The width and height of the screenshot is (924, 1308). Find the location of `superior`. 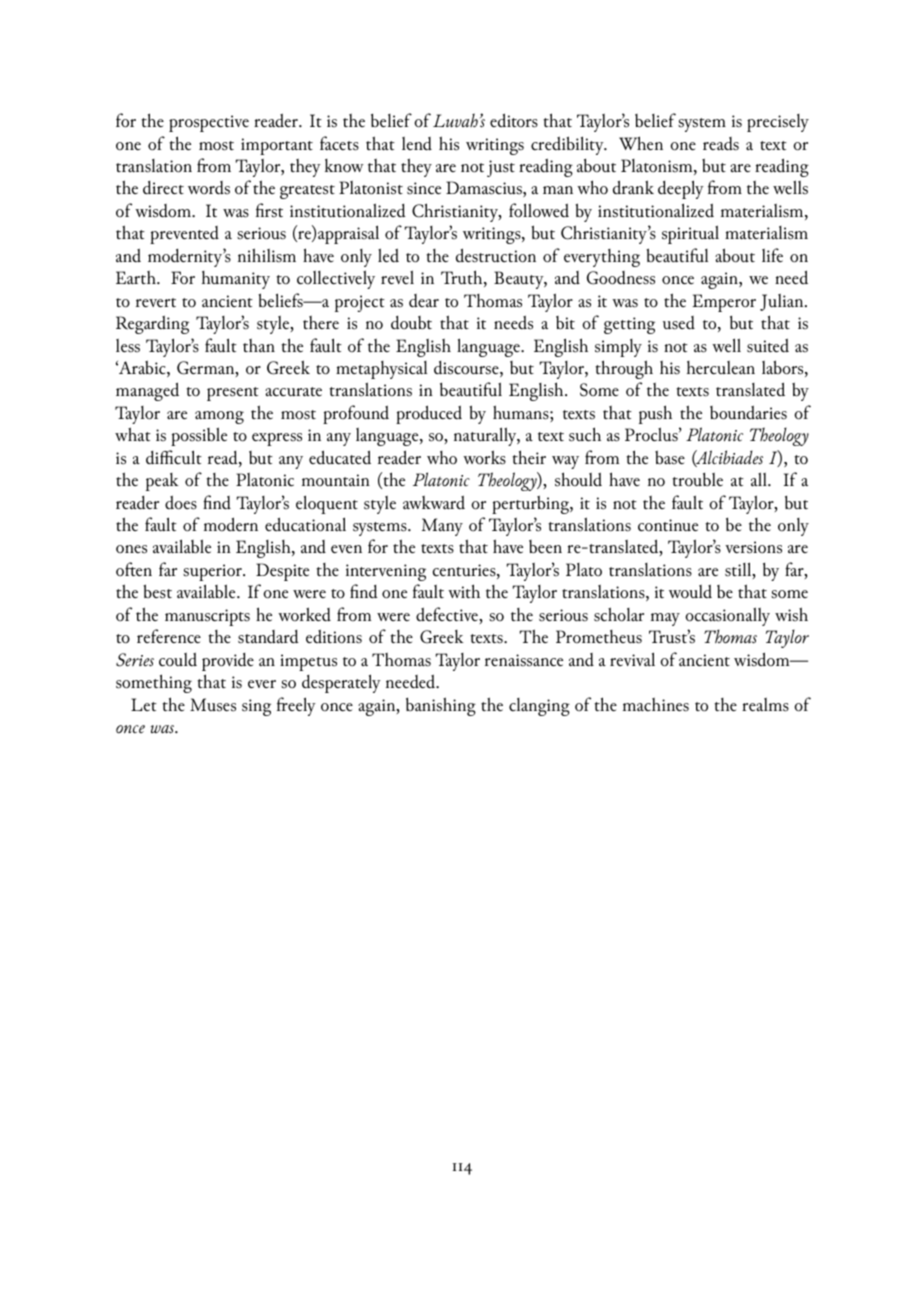

superior is located at coordinates (213, 572).
